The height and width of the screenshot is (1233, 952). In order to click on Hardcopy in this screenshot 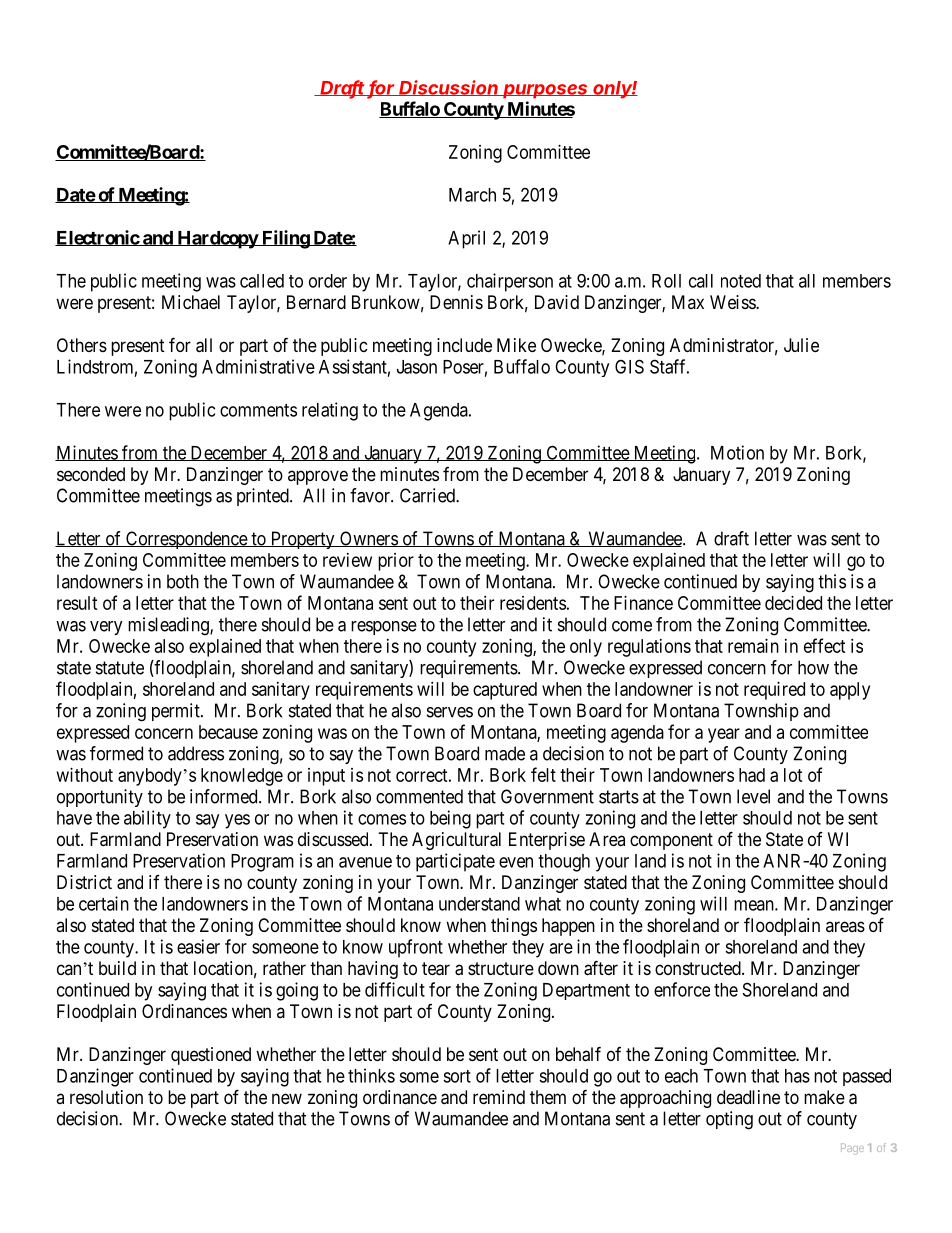, I will do `click(217, 240)`.
